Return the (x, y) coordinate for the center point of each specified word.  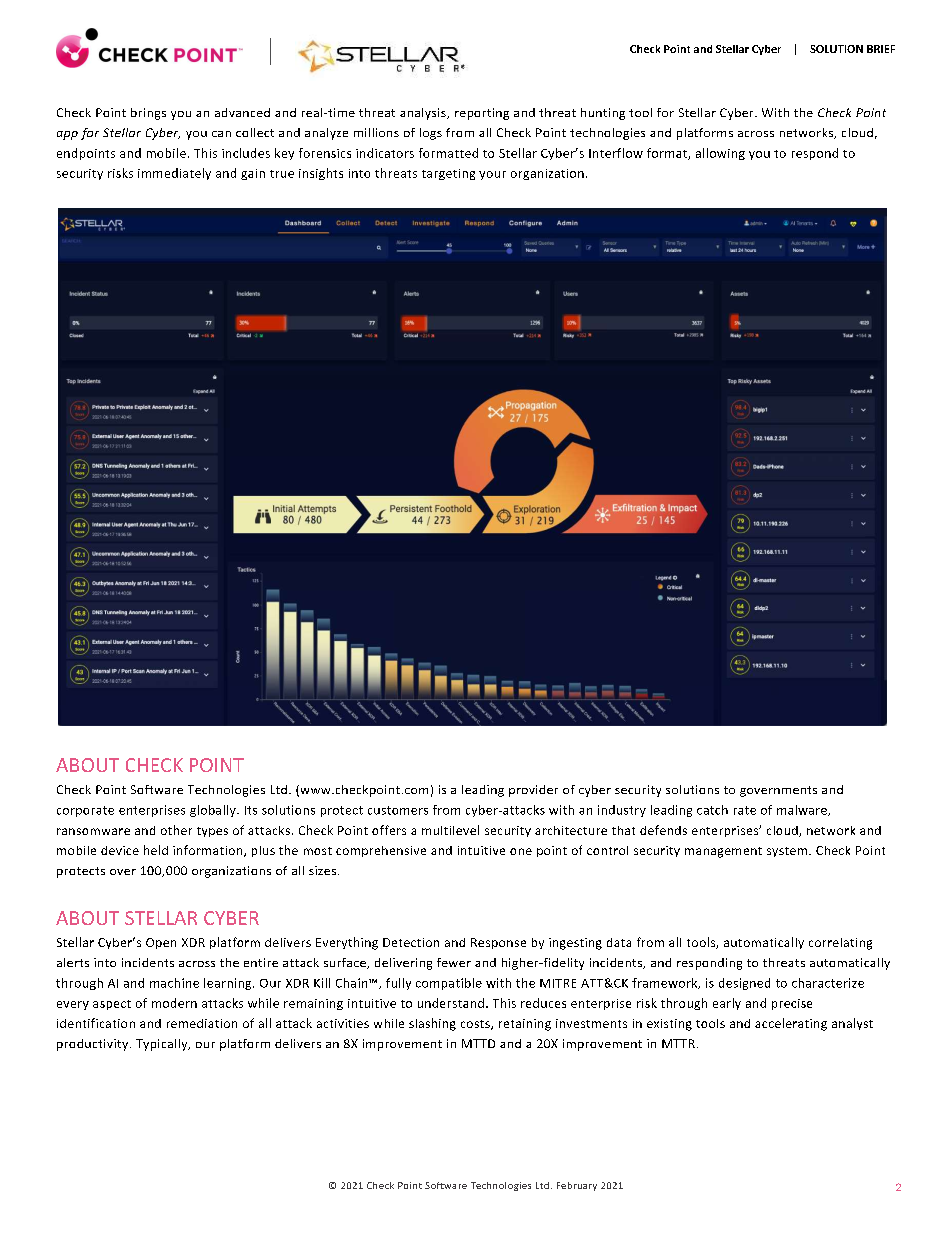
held (156, 850)
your (492, 175)
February (577, 1186)
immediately (174, 174)
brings (148, 114)
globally (214, 811)
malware (803, 810)
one (521, 851)
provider (533, 791)
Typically (163, 1045)
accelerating (791, 1024)
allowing (720, 154)
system (787, 852)
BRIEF (881, 49)
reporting (482, 114)
